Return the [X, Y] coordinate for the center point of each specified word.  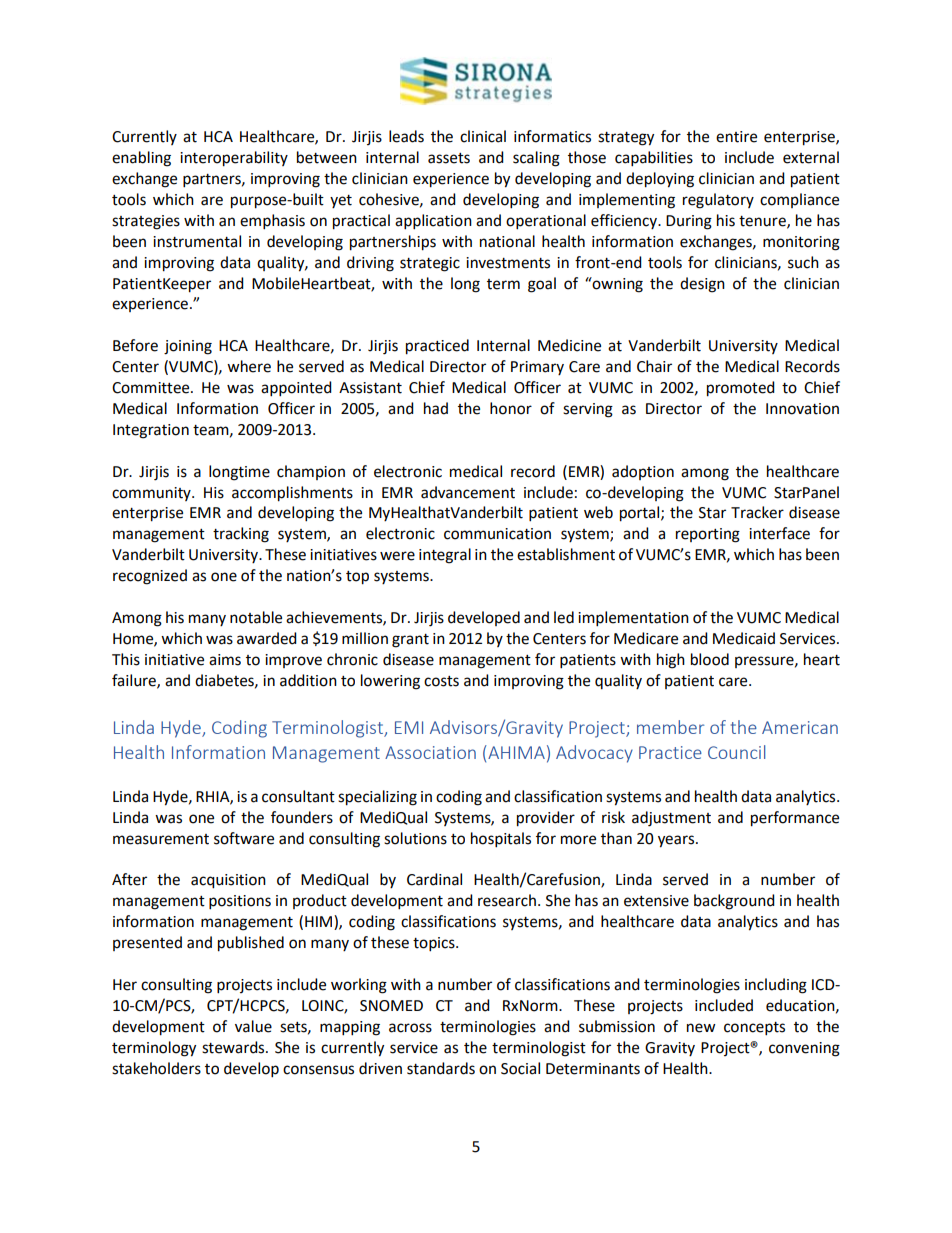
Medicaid [744, 638]
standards [441, 1068]
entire [736, 137]
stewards [234, 1047]
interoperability [234, 159]
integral [445, 556]
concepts [754, 1029]
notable [256, 617]
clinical [483, 136]
